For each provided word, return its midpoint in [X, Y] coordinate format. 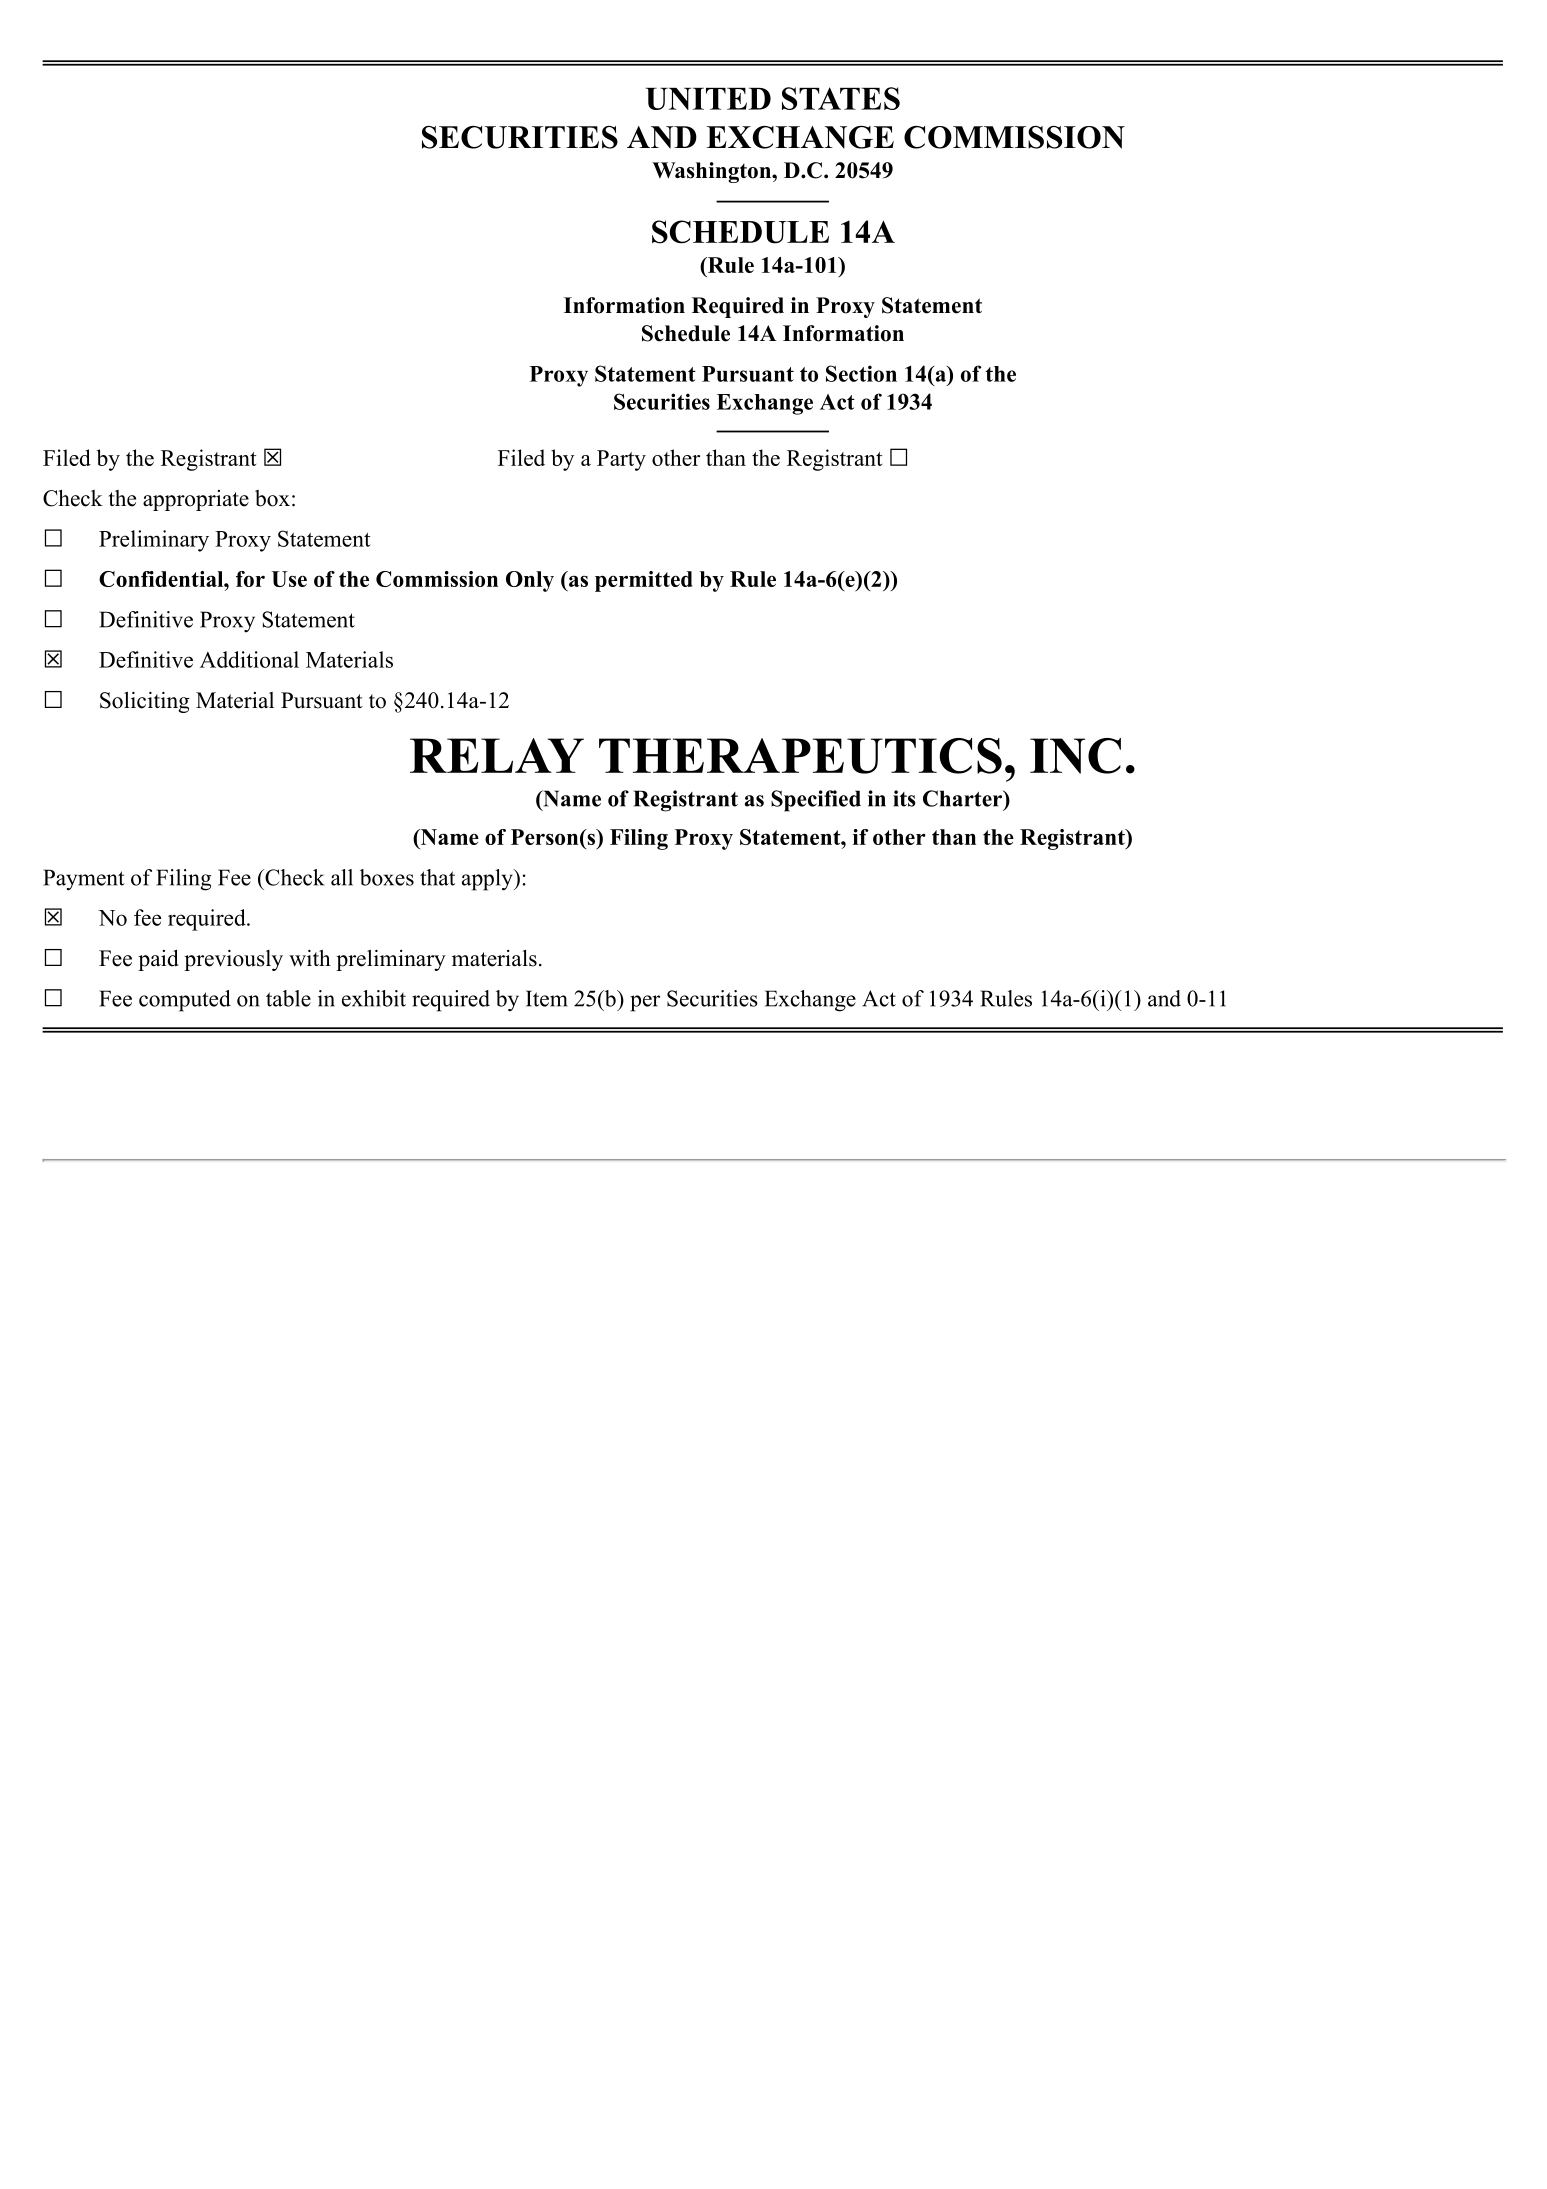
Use [289, 579]
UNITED [708, 99]
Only [530, 581]
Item [547, 998]
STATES [841, 98]
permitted [643, 581]
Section [861, 373]
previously [233, 960]
